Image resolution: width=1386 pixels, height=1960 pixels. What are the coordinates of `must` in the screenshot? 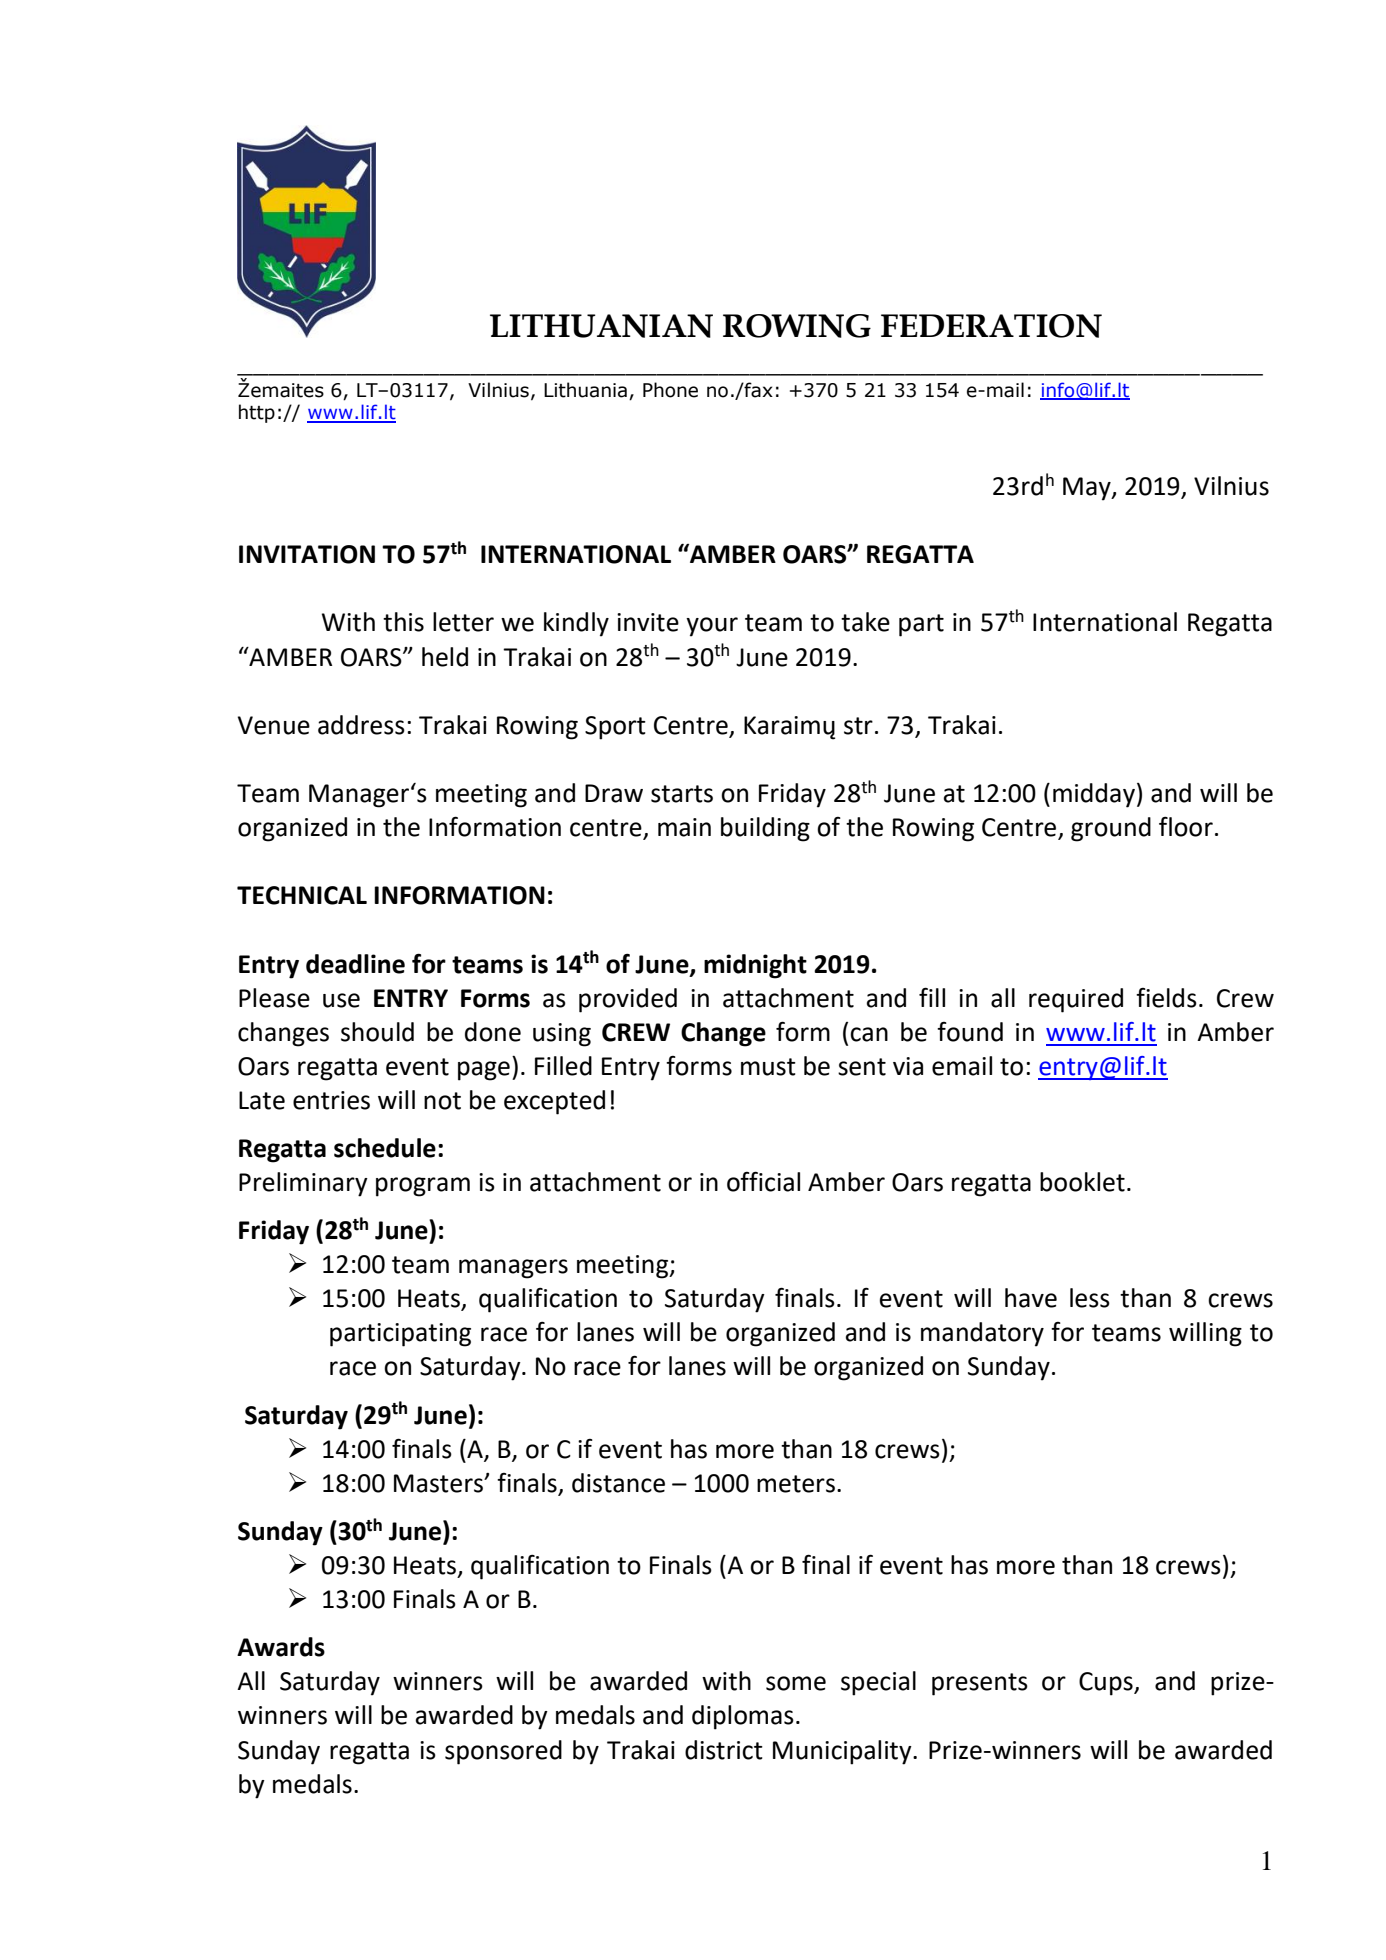 It's located at (768, 1067).
